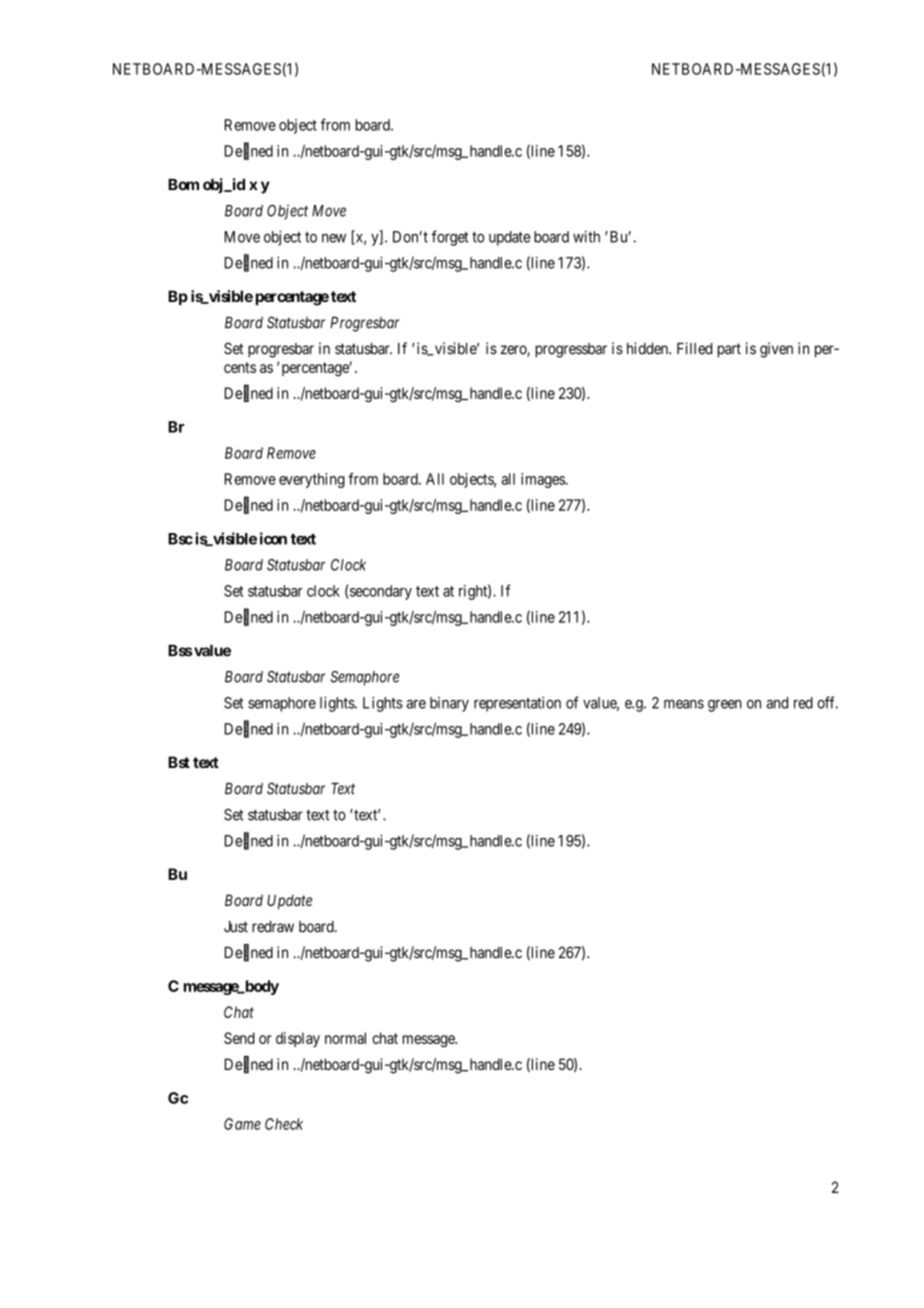  I want to click on Bom, so click(183, 185).
